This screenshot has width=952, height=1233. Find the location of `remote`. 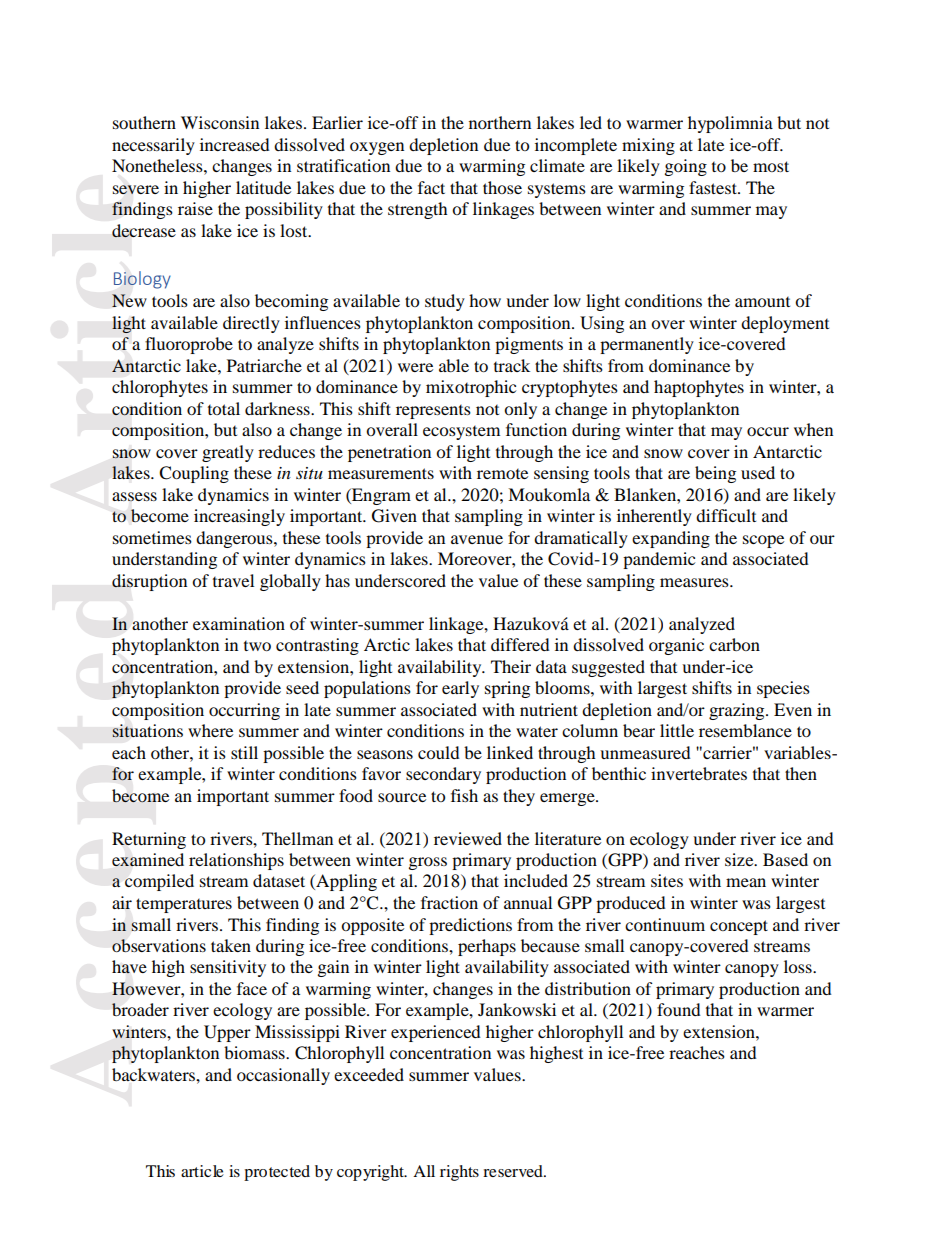

remote is located at coordinates (502, 474).
